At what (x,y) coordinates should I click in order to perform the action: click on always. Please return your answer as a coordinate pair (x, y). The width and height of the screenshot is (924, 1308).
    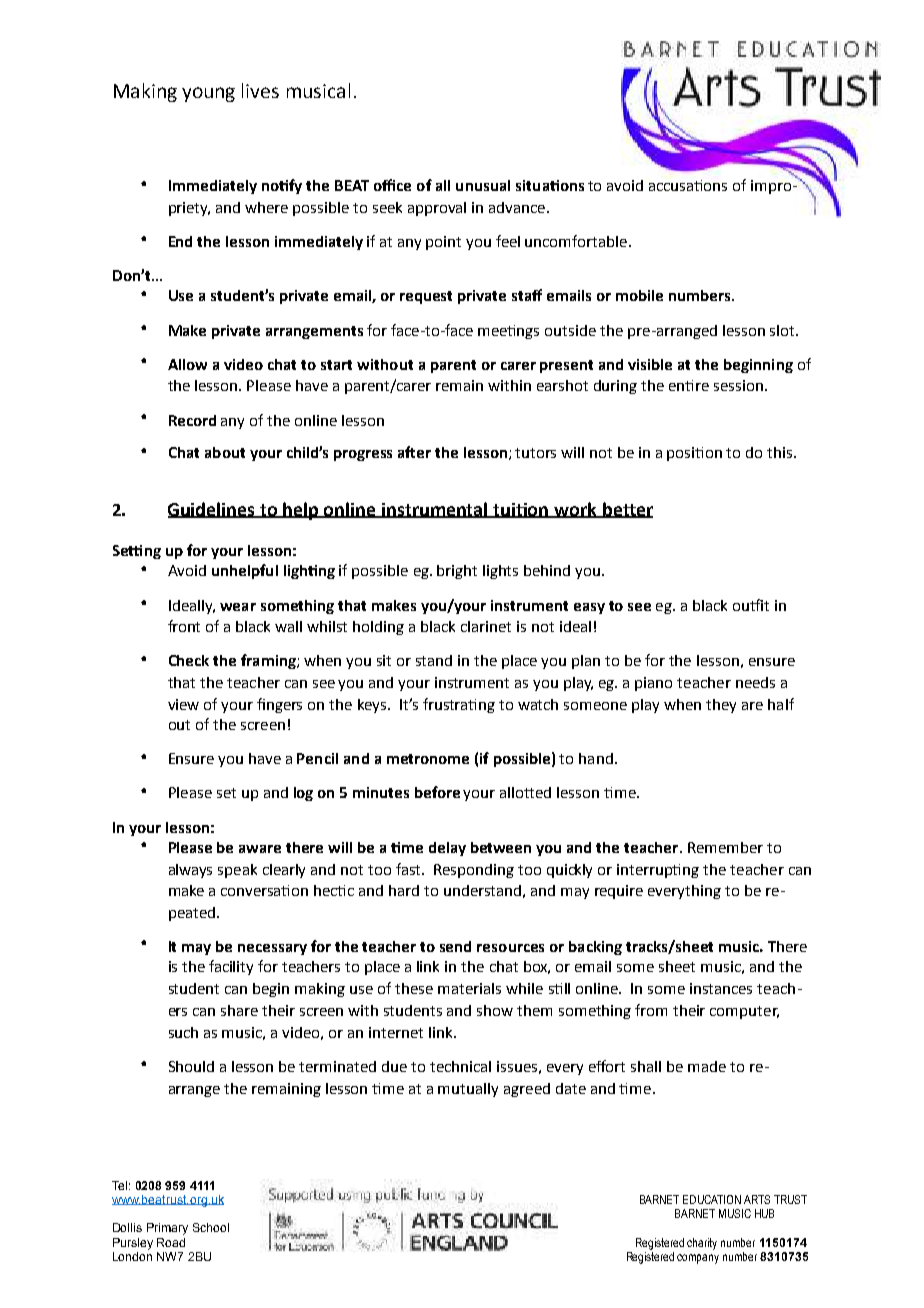
    Looking at the image, I should click on (190, 871).
